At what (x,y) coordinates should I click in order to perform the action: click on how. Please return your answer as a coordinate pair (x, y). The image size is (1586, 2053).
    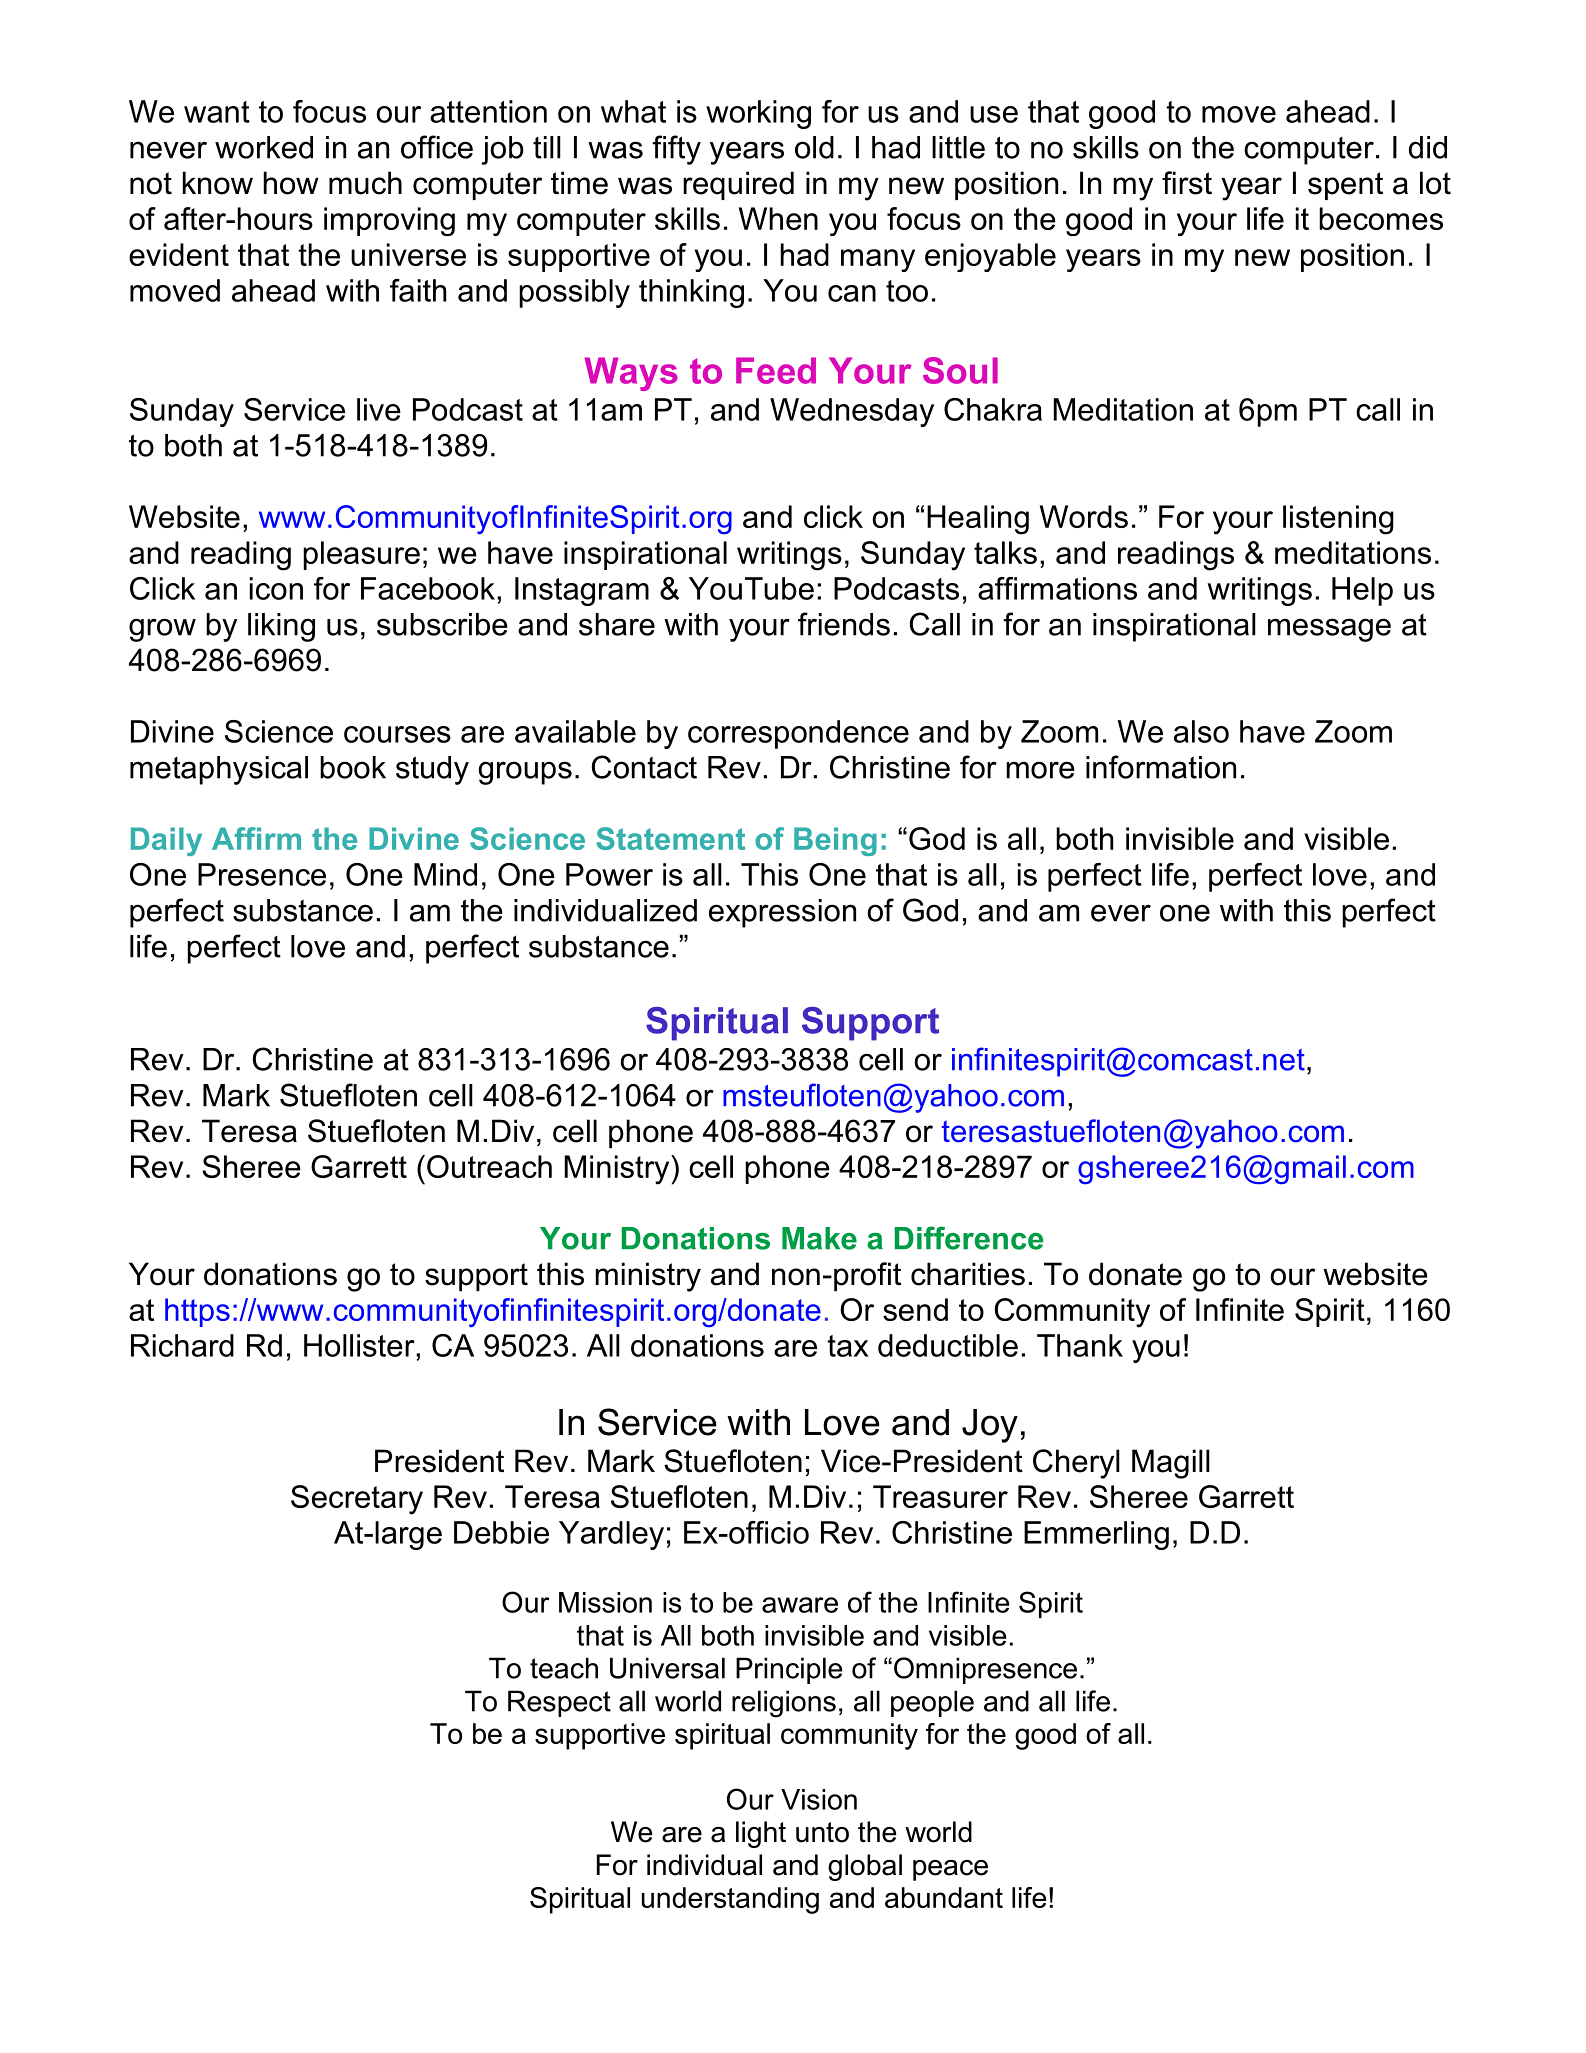
    Looking at the image, I should click on (291, 183).
